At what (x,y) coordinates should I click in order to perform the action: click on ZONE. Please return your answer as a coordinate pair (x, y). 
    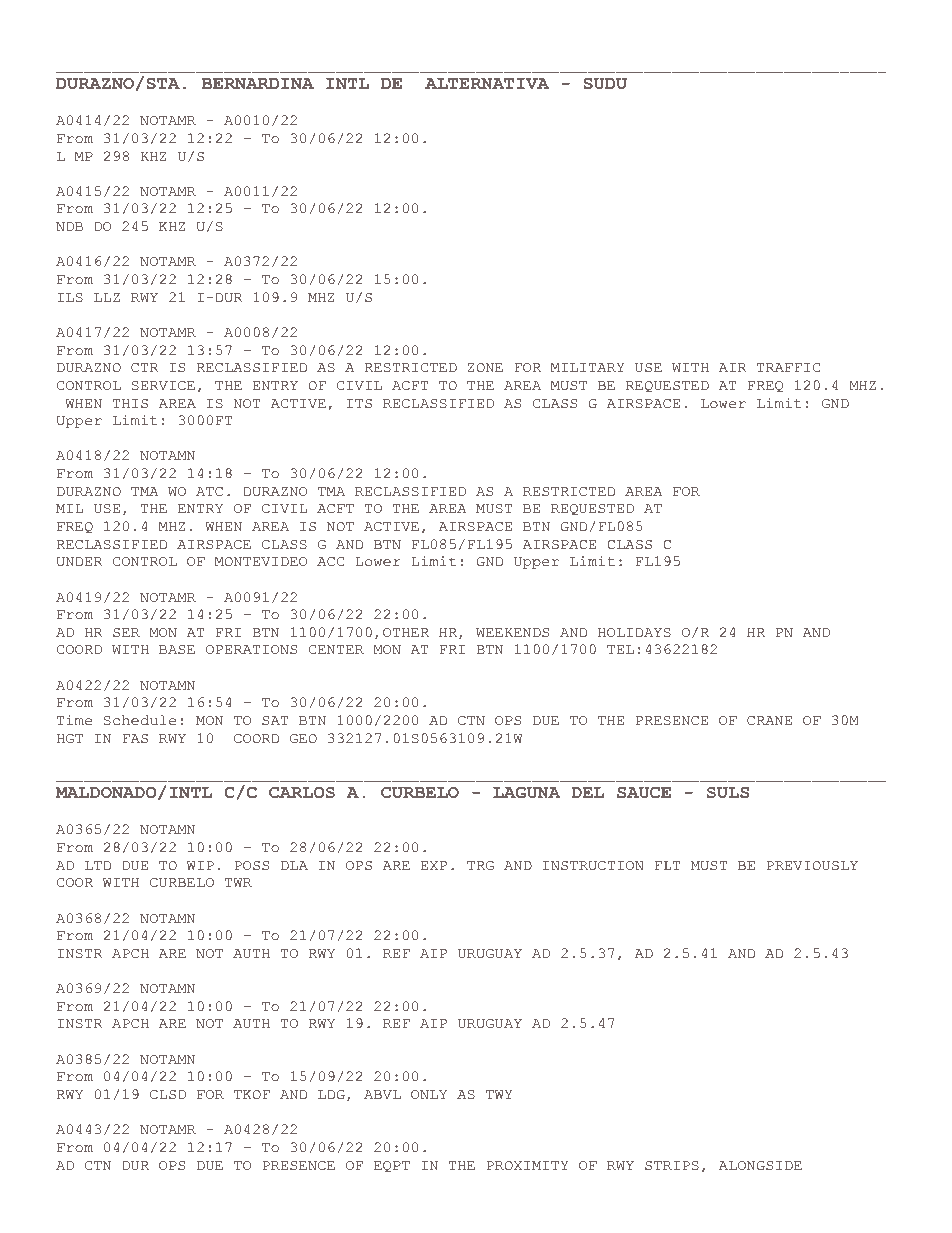
    Looking at the image, I should click on (485, 368).
